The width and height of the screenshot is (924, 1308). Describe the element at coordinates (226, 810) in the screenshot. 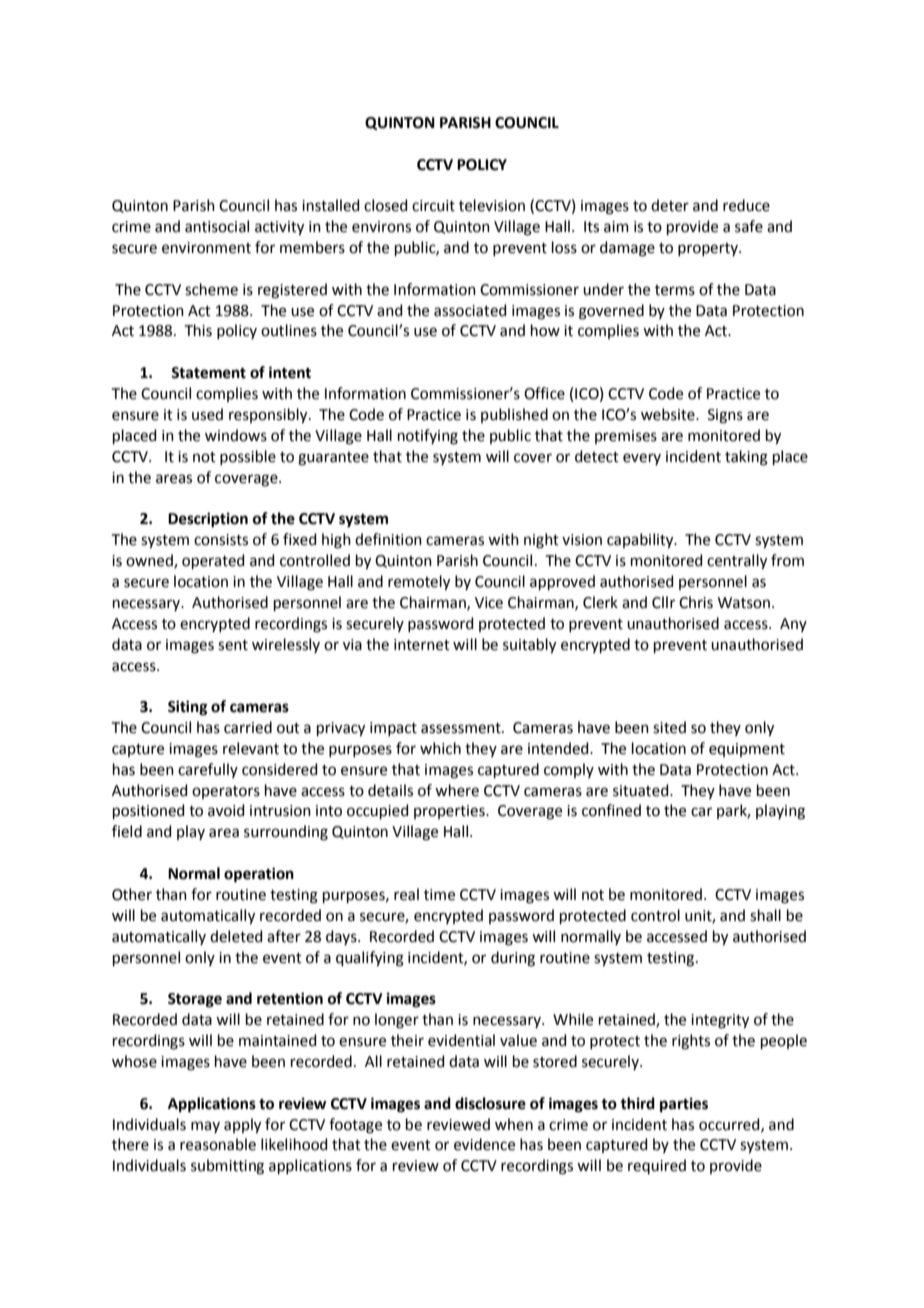

I see `avoid` at that location.
